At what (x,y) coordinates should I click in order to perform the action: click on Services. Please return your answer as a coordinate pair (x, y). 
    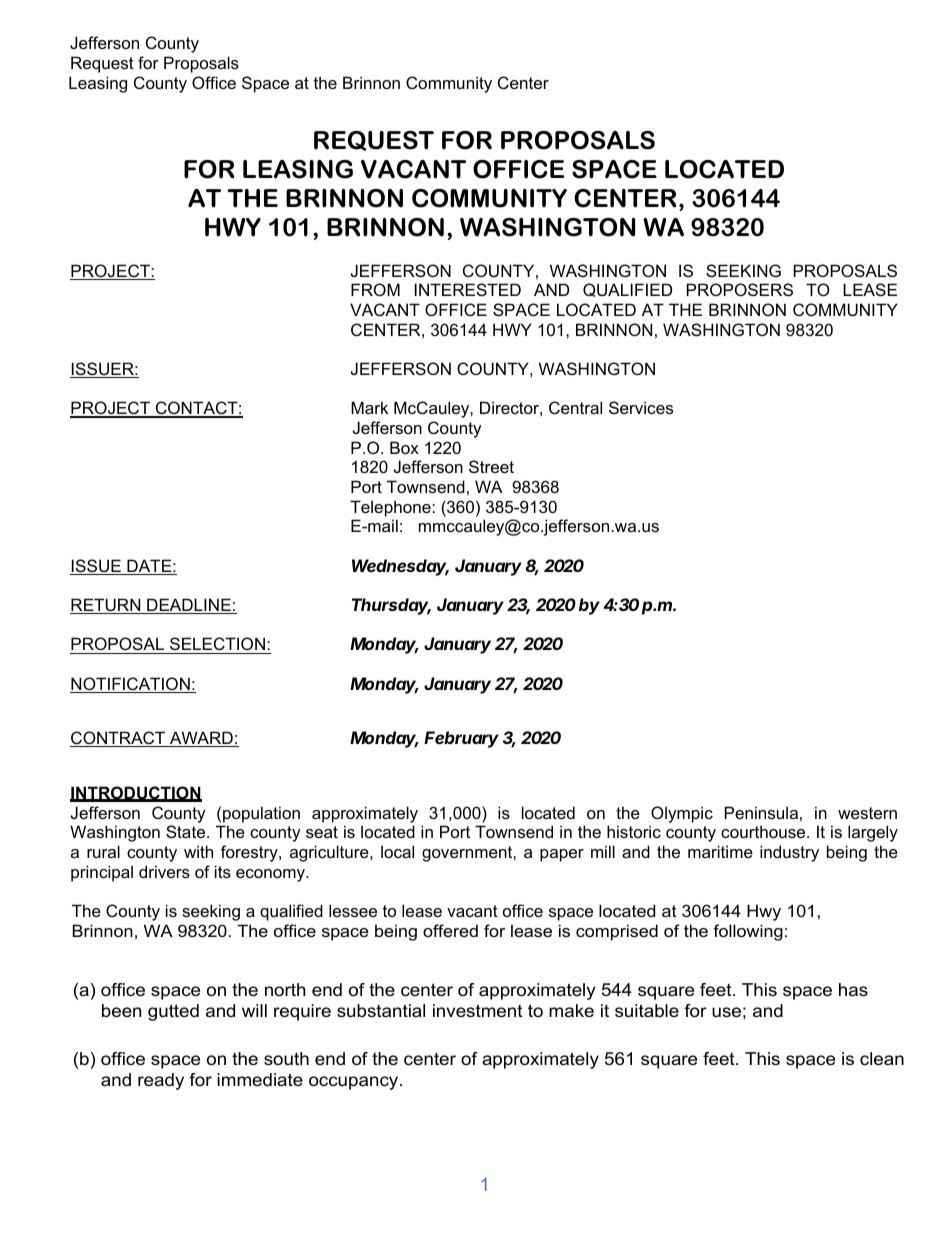
    Looking at the image, I should click on (641, 407).
